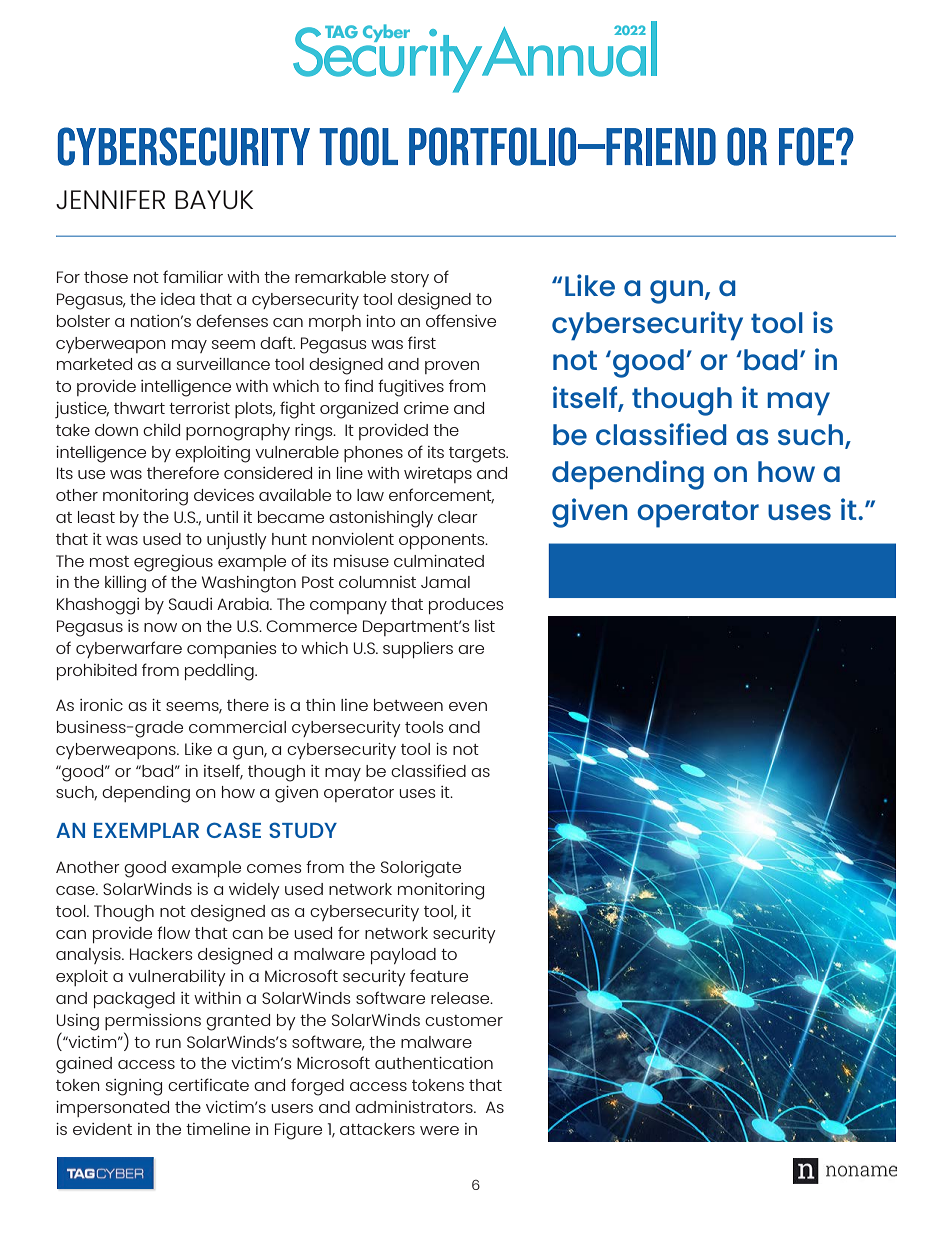  I want to click on killing, so click(125, 584).
